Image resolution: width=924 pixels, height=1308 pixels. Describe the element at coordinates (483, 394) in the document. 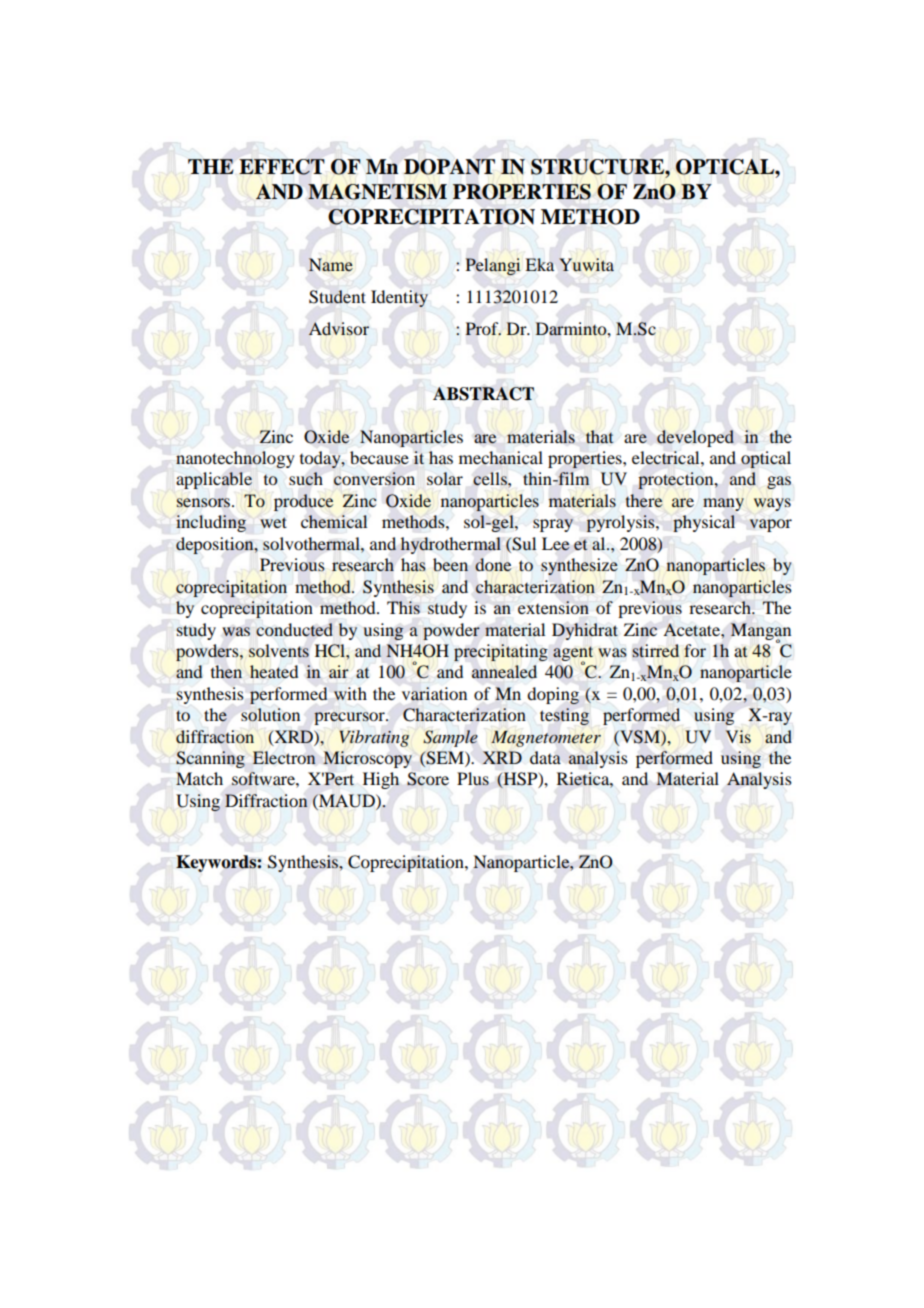

I see `ABSTRACT` at that location.
